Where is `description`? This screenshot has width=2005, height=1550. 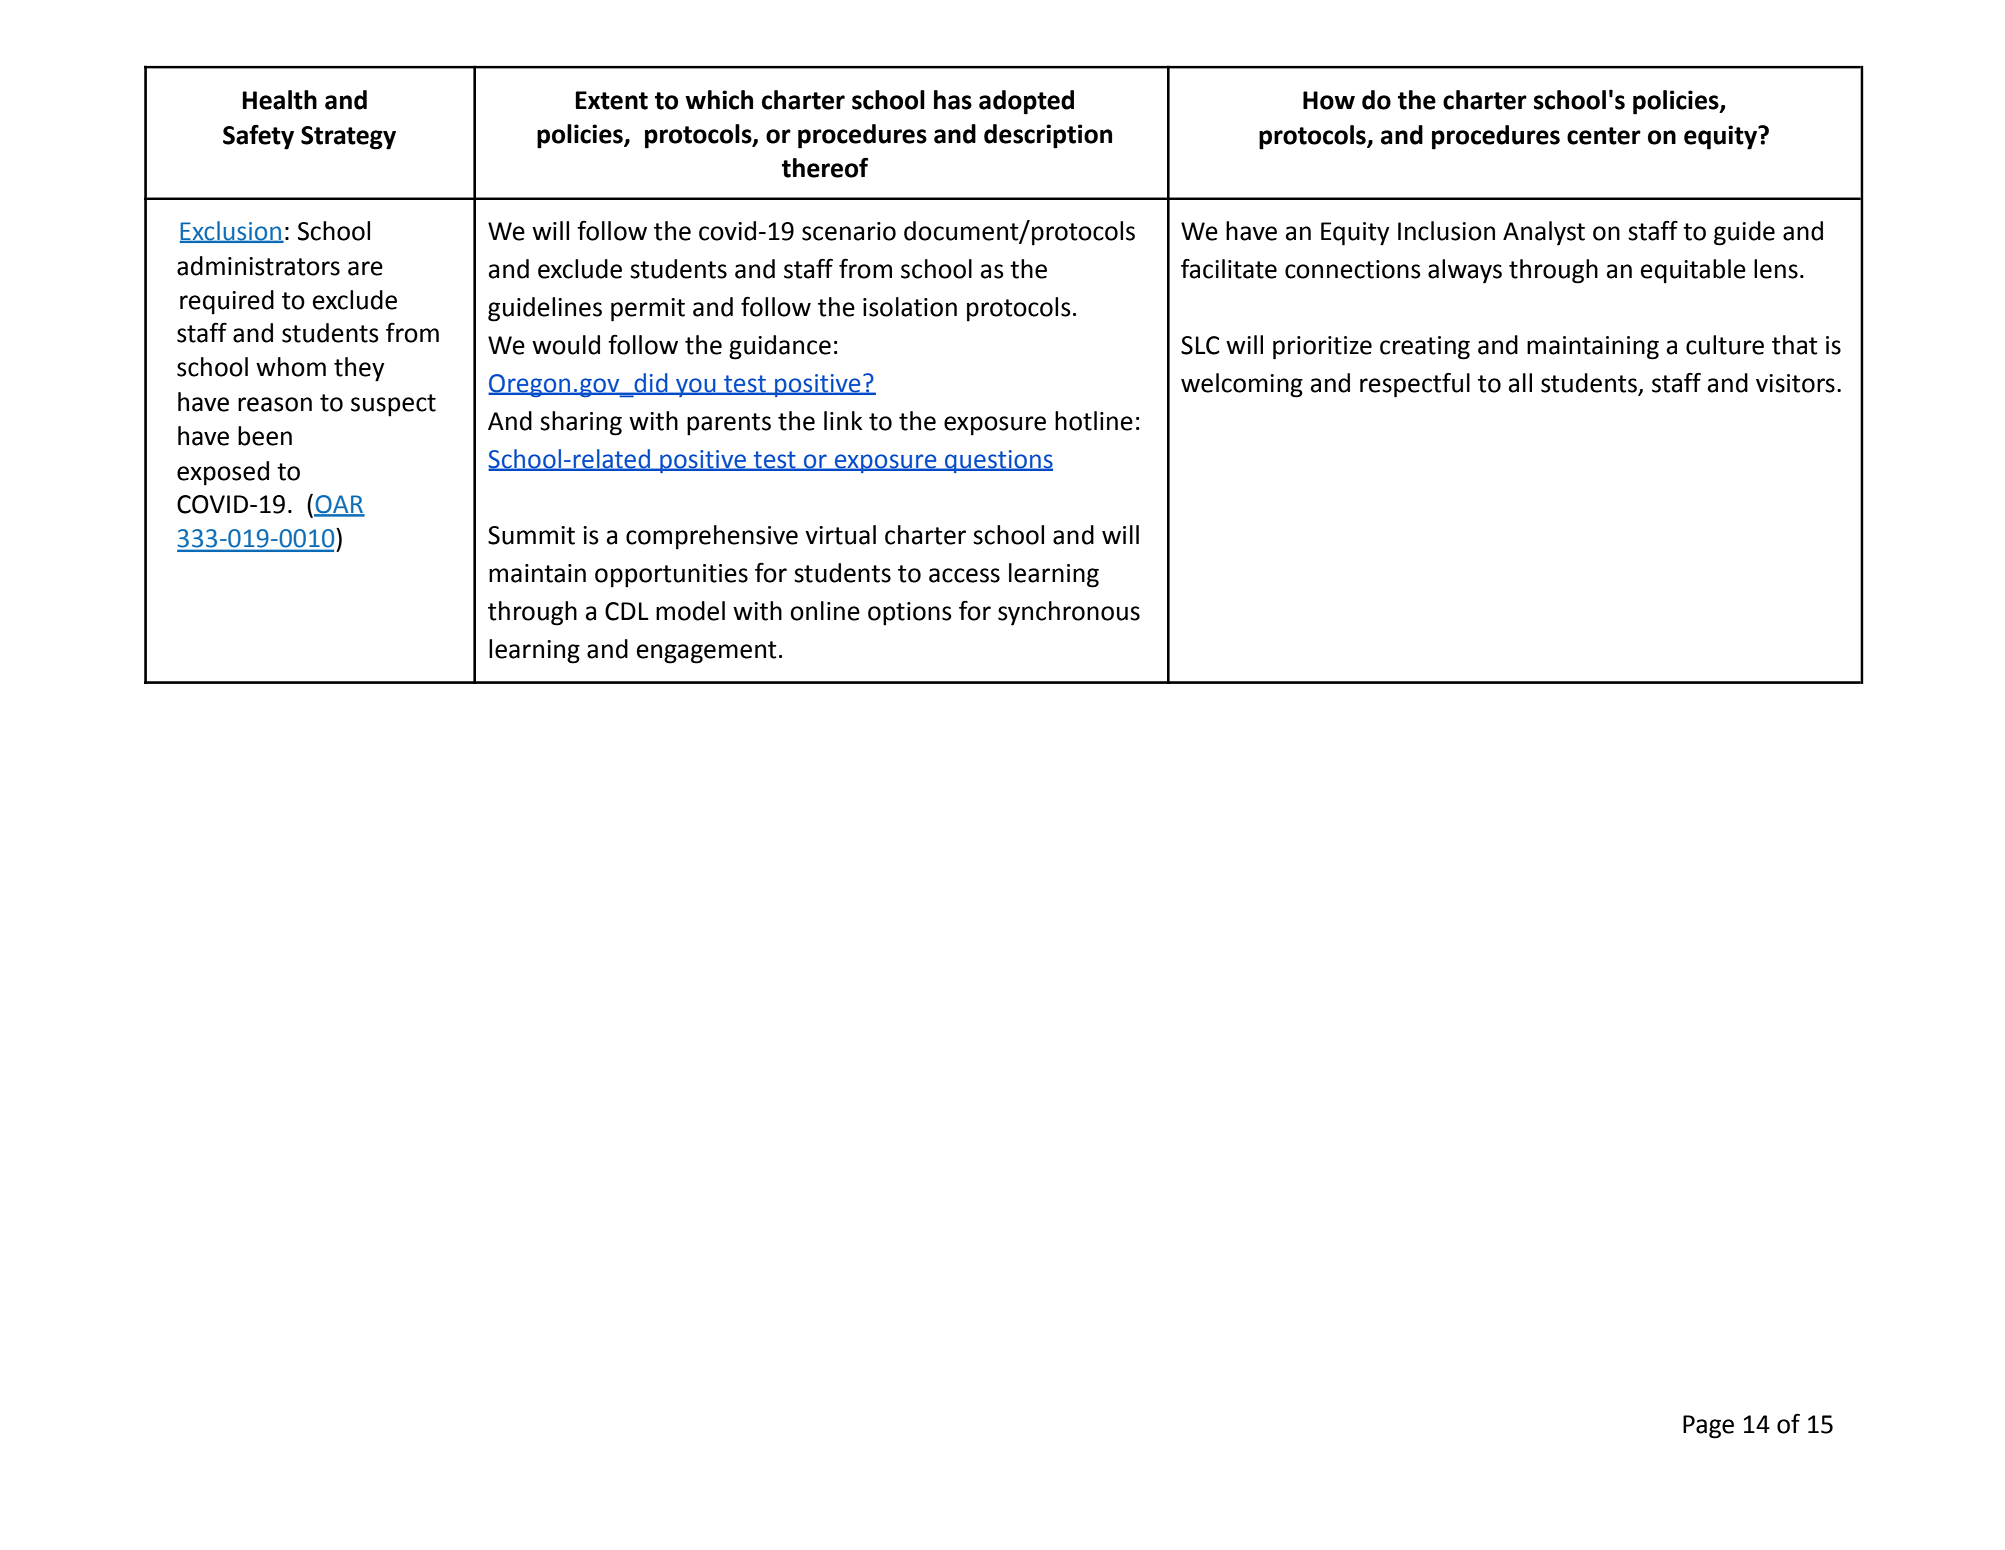
description is located at coordinates (1048, 136).
